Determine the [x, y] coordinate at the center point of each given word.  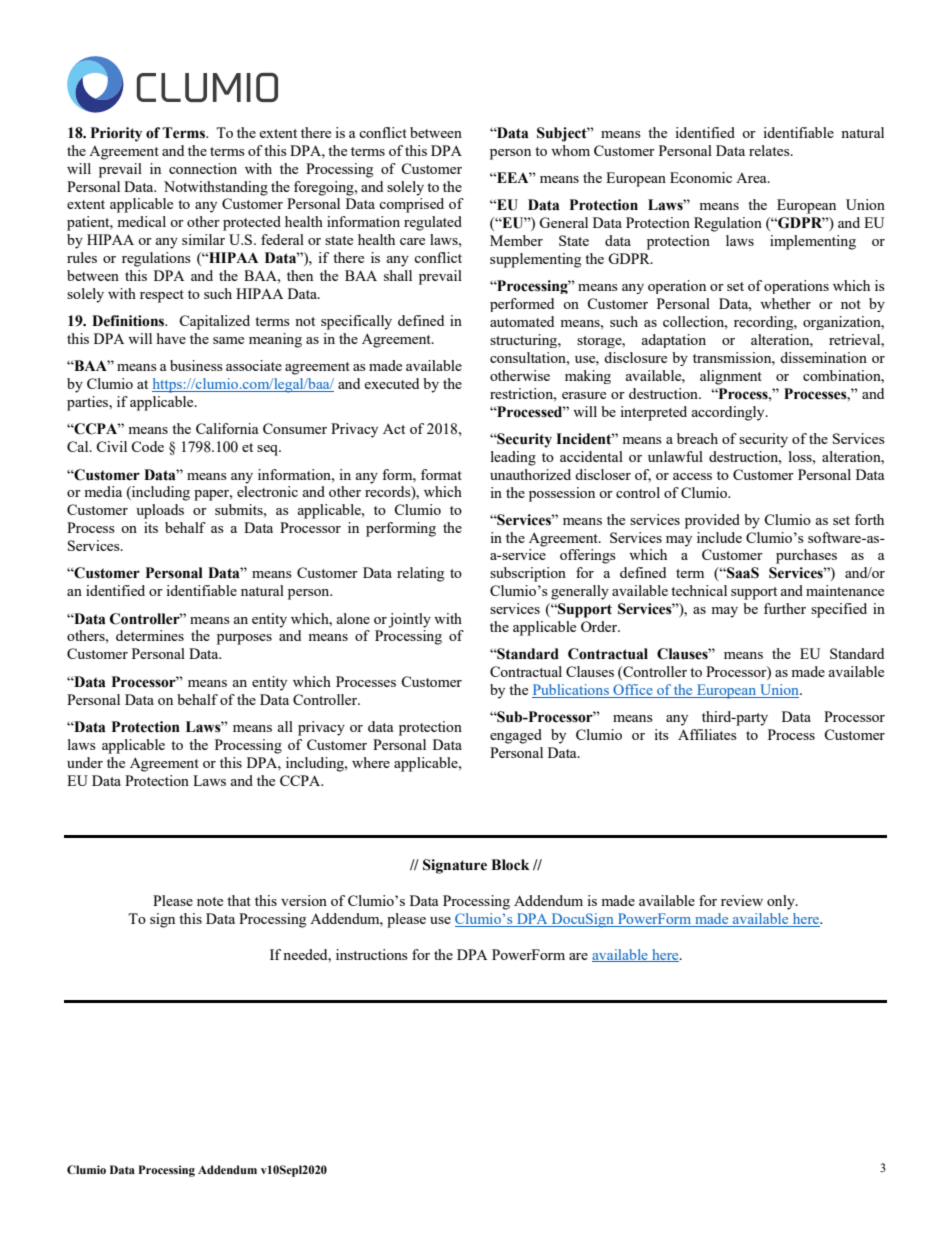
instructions [372, 954]
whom [570, 150]
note [210, 901]
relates [770, 150]
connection [203, 168]
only [782, 902]
